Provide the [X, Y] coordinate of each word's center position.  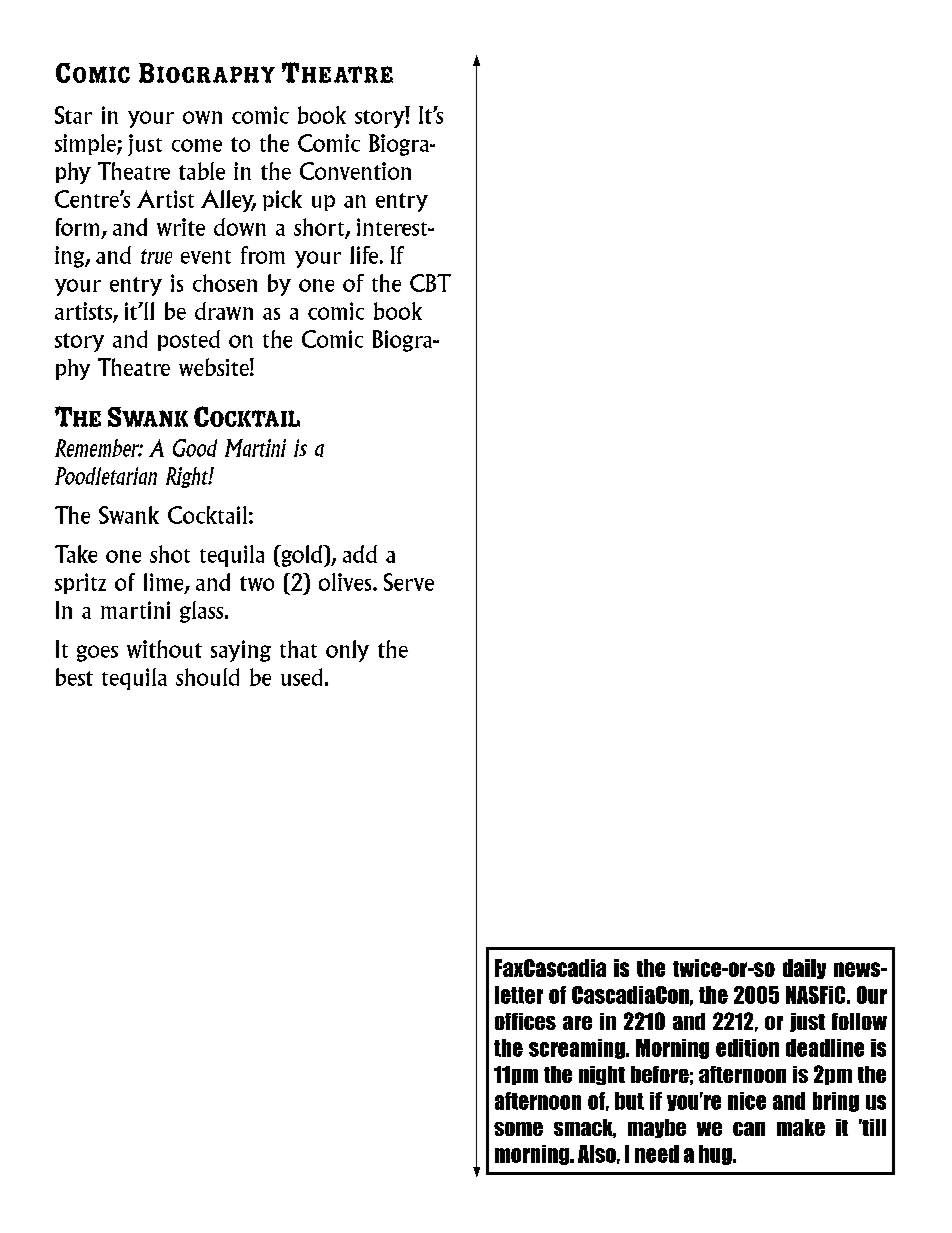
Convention [355, 171]
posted [189, 340]
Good [195, 448]
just [145, 145]
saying [241, 651]
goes [97, 653]
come [197, 145]
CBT [430, 283]
